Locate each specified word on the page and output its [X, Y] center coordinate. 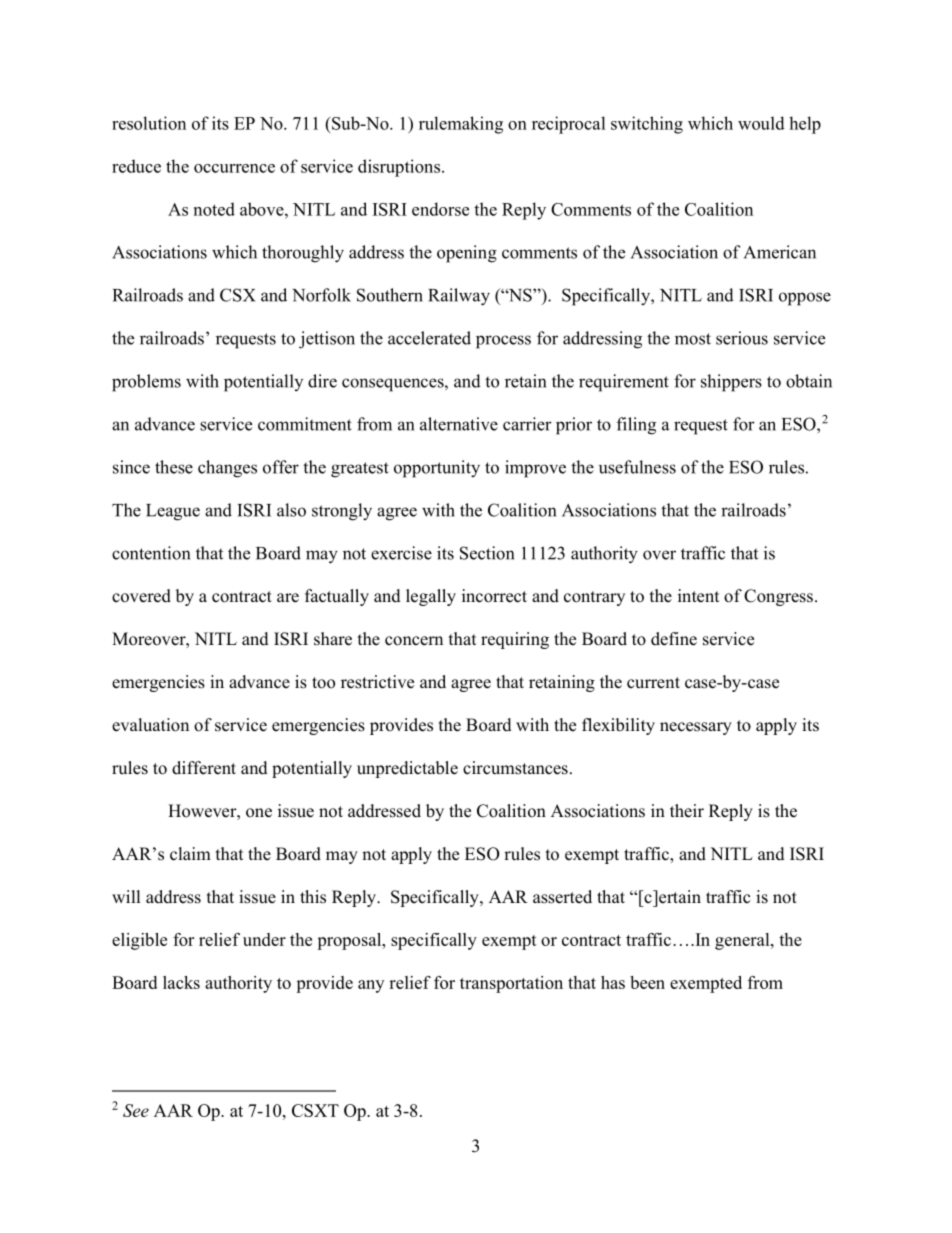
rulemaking [461, 125]
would [761, 123]
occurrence [234, 168]
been [647, 982]
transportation [511, 984]
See [136, 1110]
